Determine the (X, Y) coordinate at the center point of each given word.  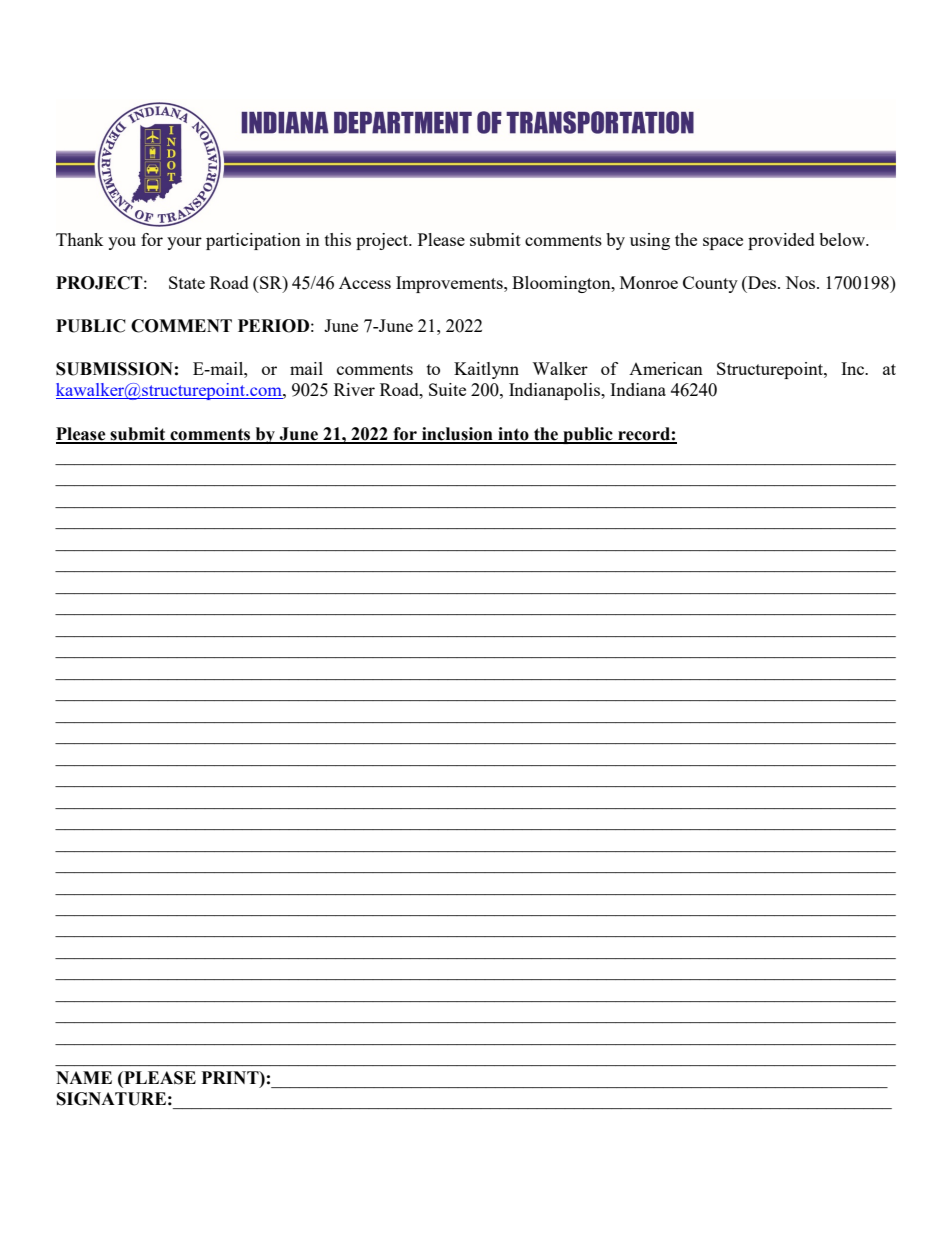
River (354, 389)
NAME (84, 1077)
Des (762, 282)
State (187, 282)
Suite (447, 389)
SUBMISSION (114, 369)
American (666, 368)
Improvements (450, 284)
